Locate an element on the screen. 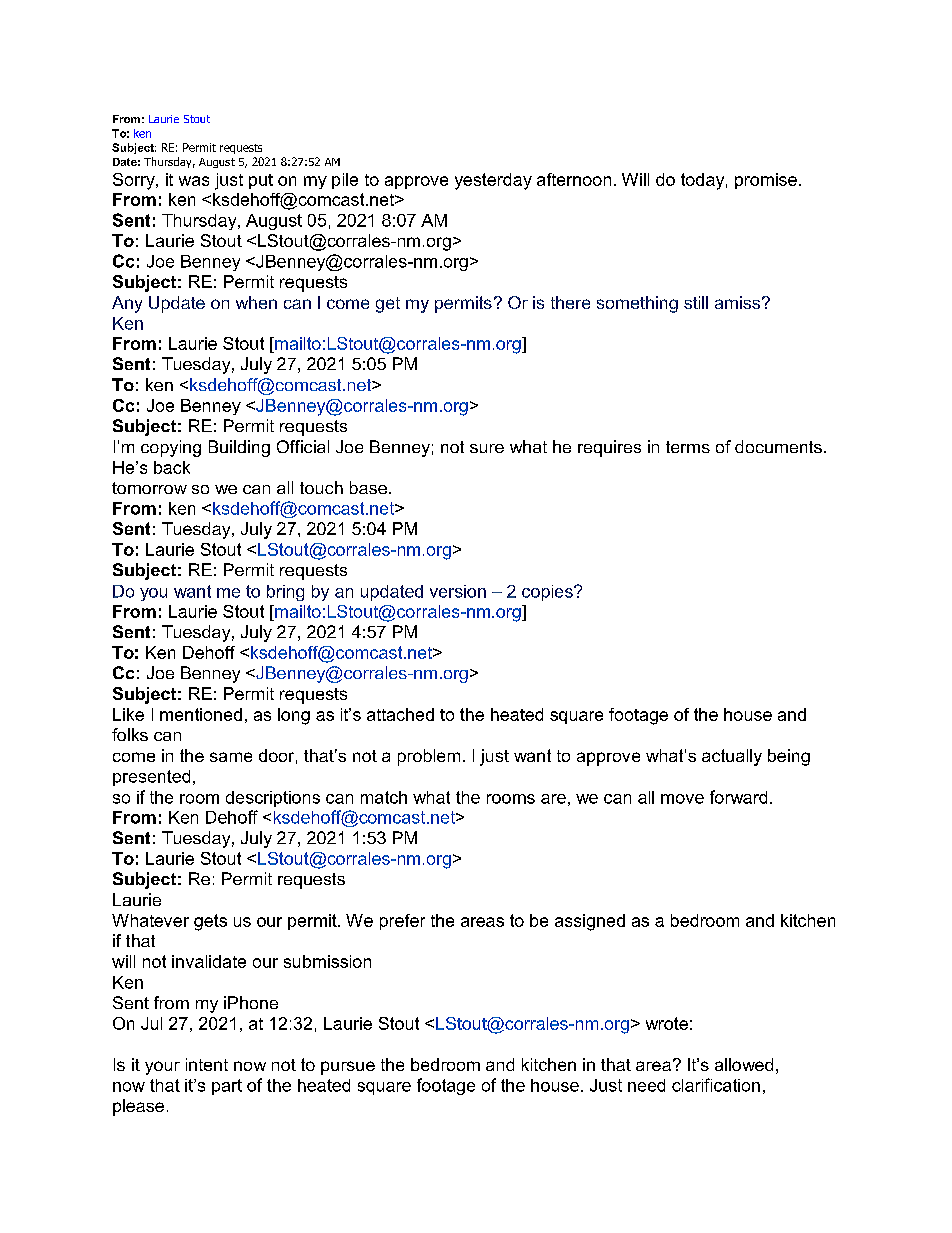 Image resolution: width=952 pixels, height=1233 pixels. yesterday is located at coordinates (493, 181).
